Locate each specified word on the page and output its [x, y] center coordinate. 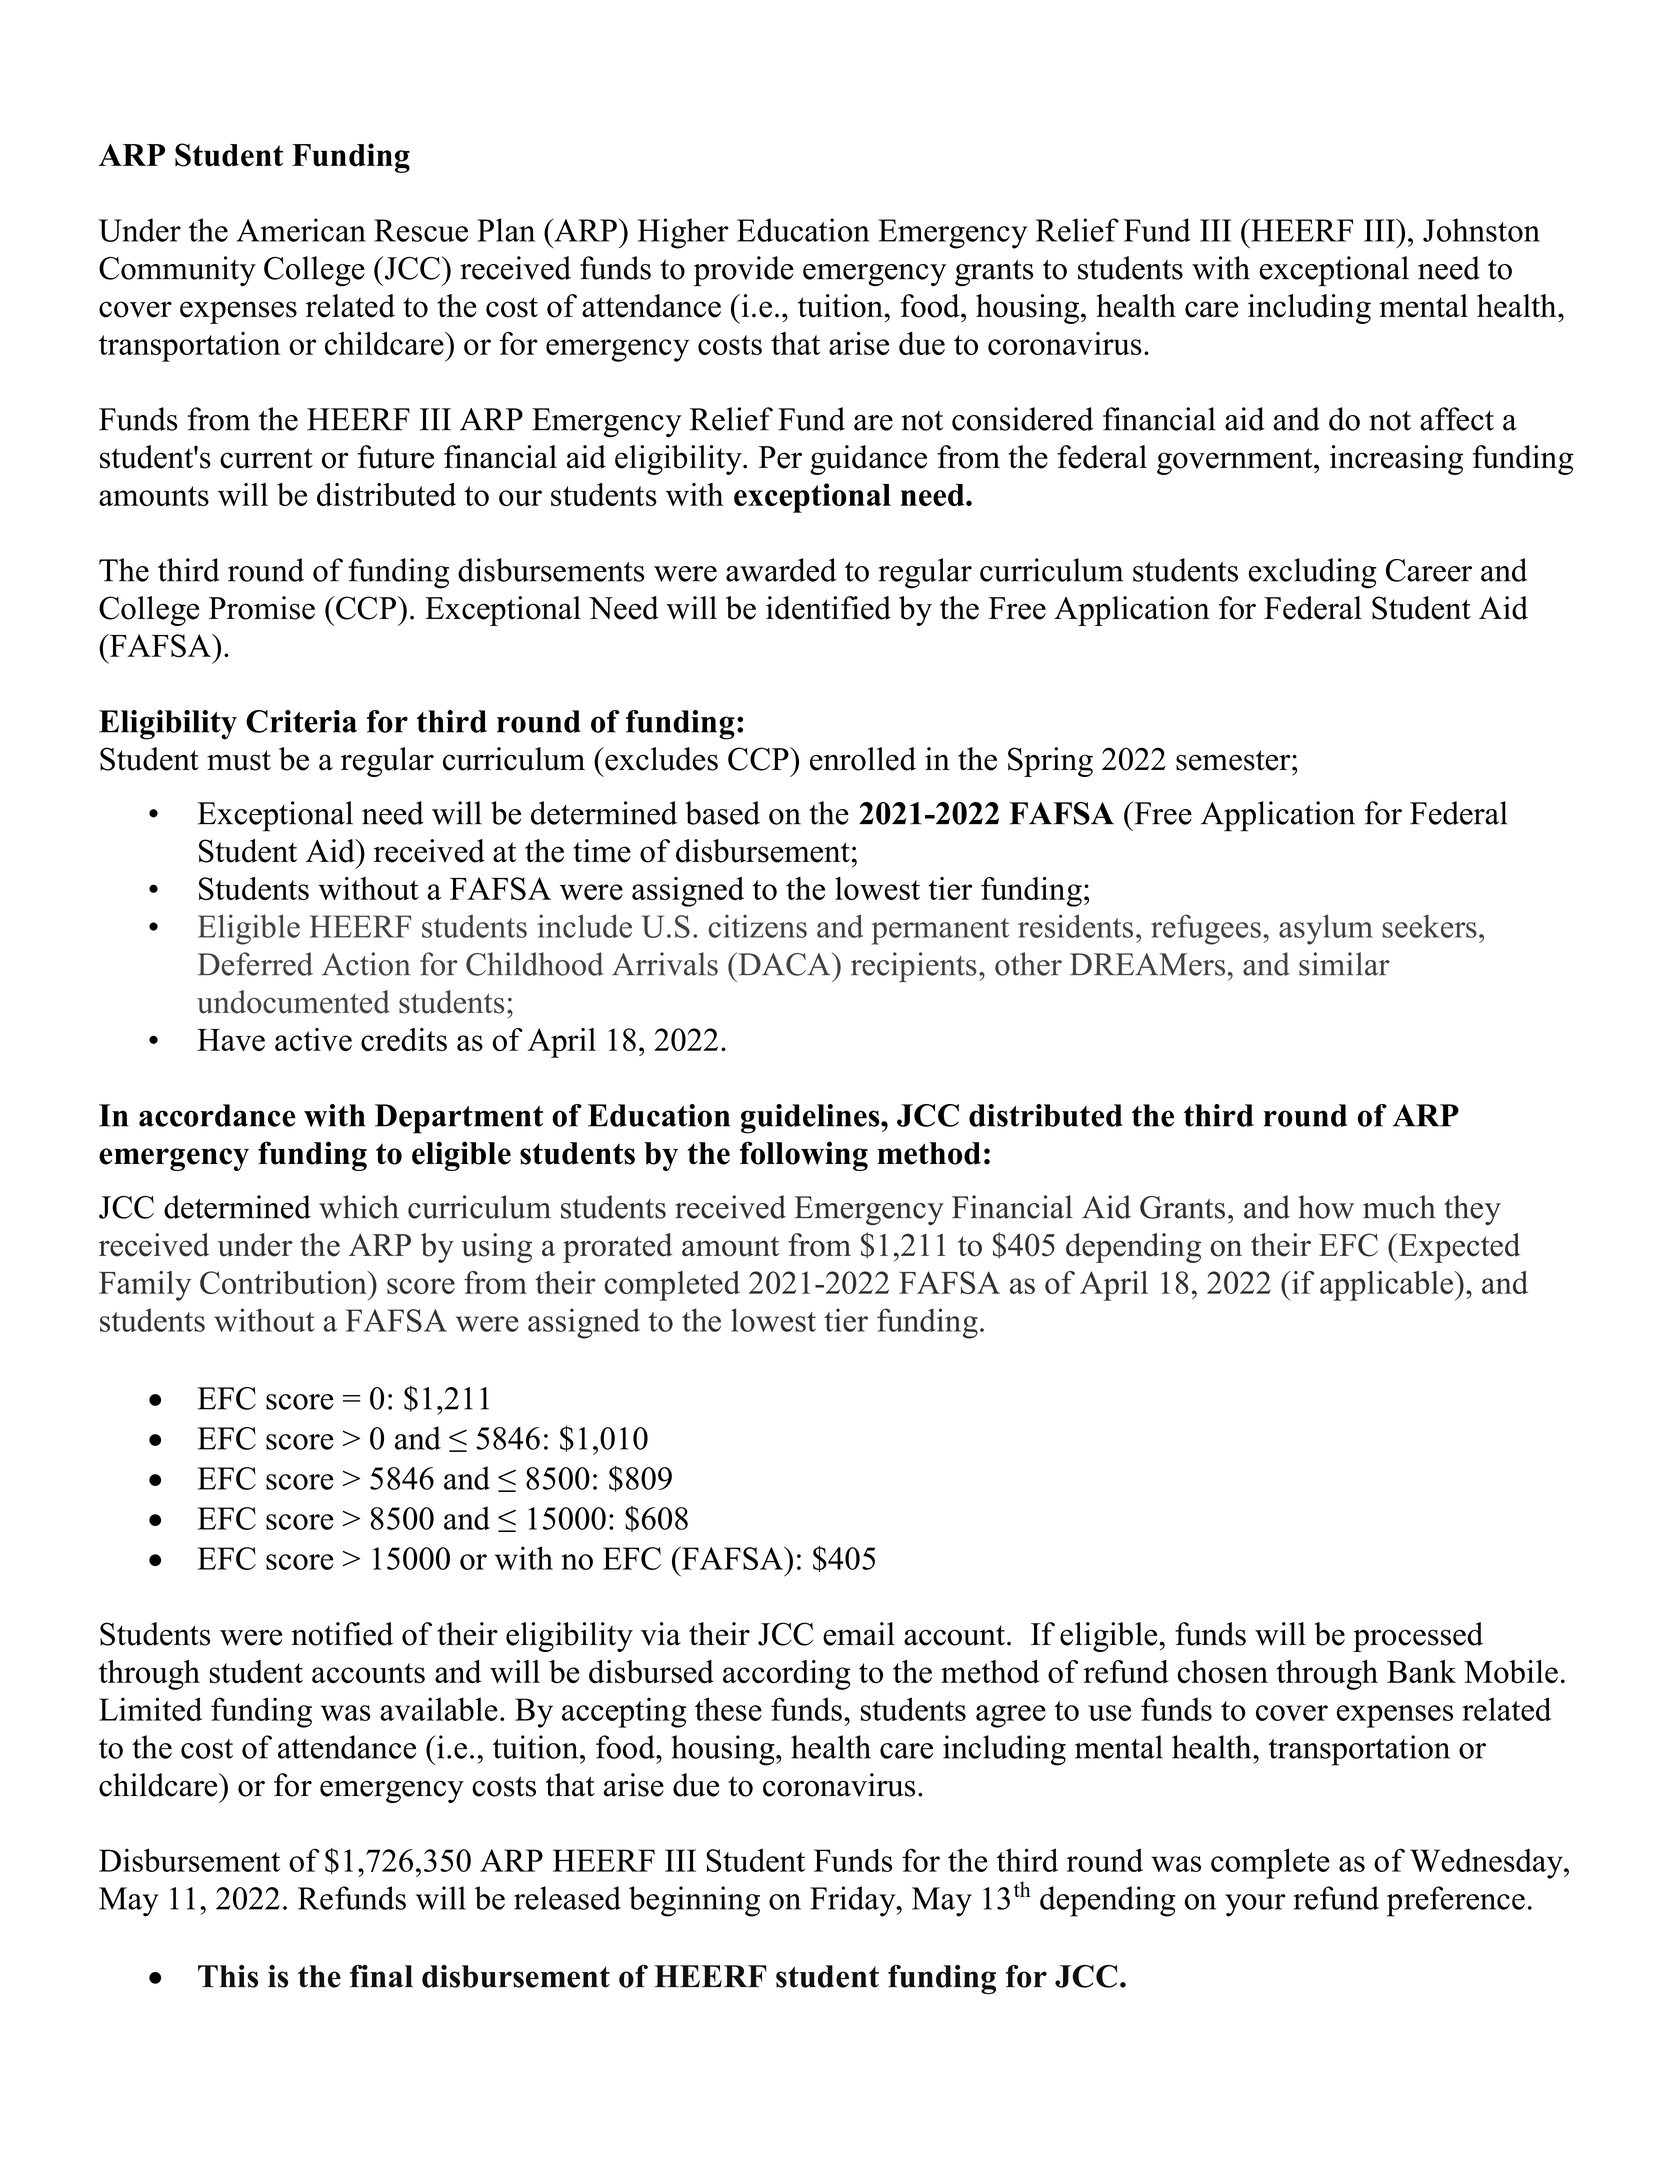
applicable [1387, 1286]
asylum [1326, 929]
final [381, 1976]
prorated [618, 1248]
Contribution [284, 1282]
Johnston [1481, 230]
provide [744, 271]
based [722, 813]
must [239, 760]
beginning [694, 1901]
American [301, 230]
